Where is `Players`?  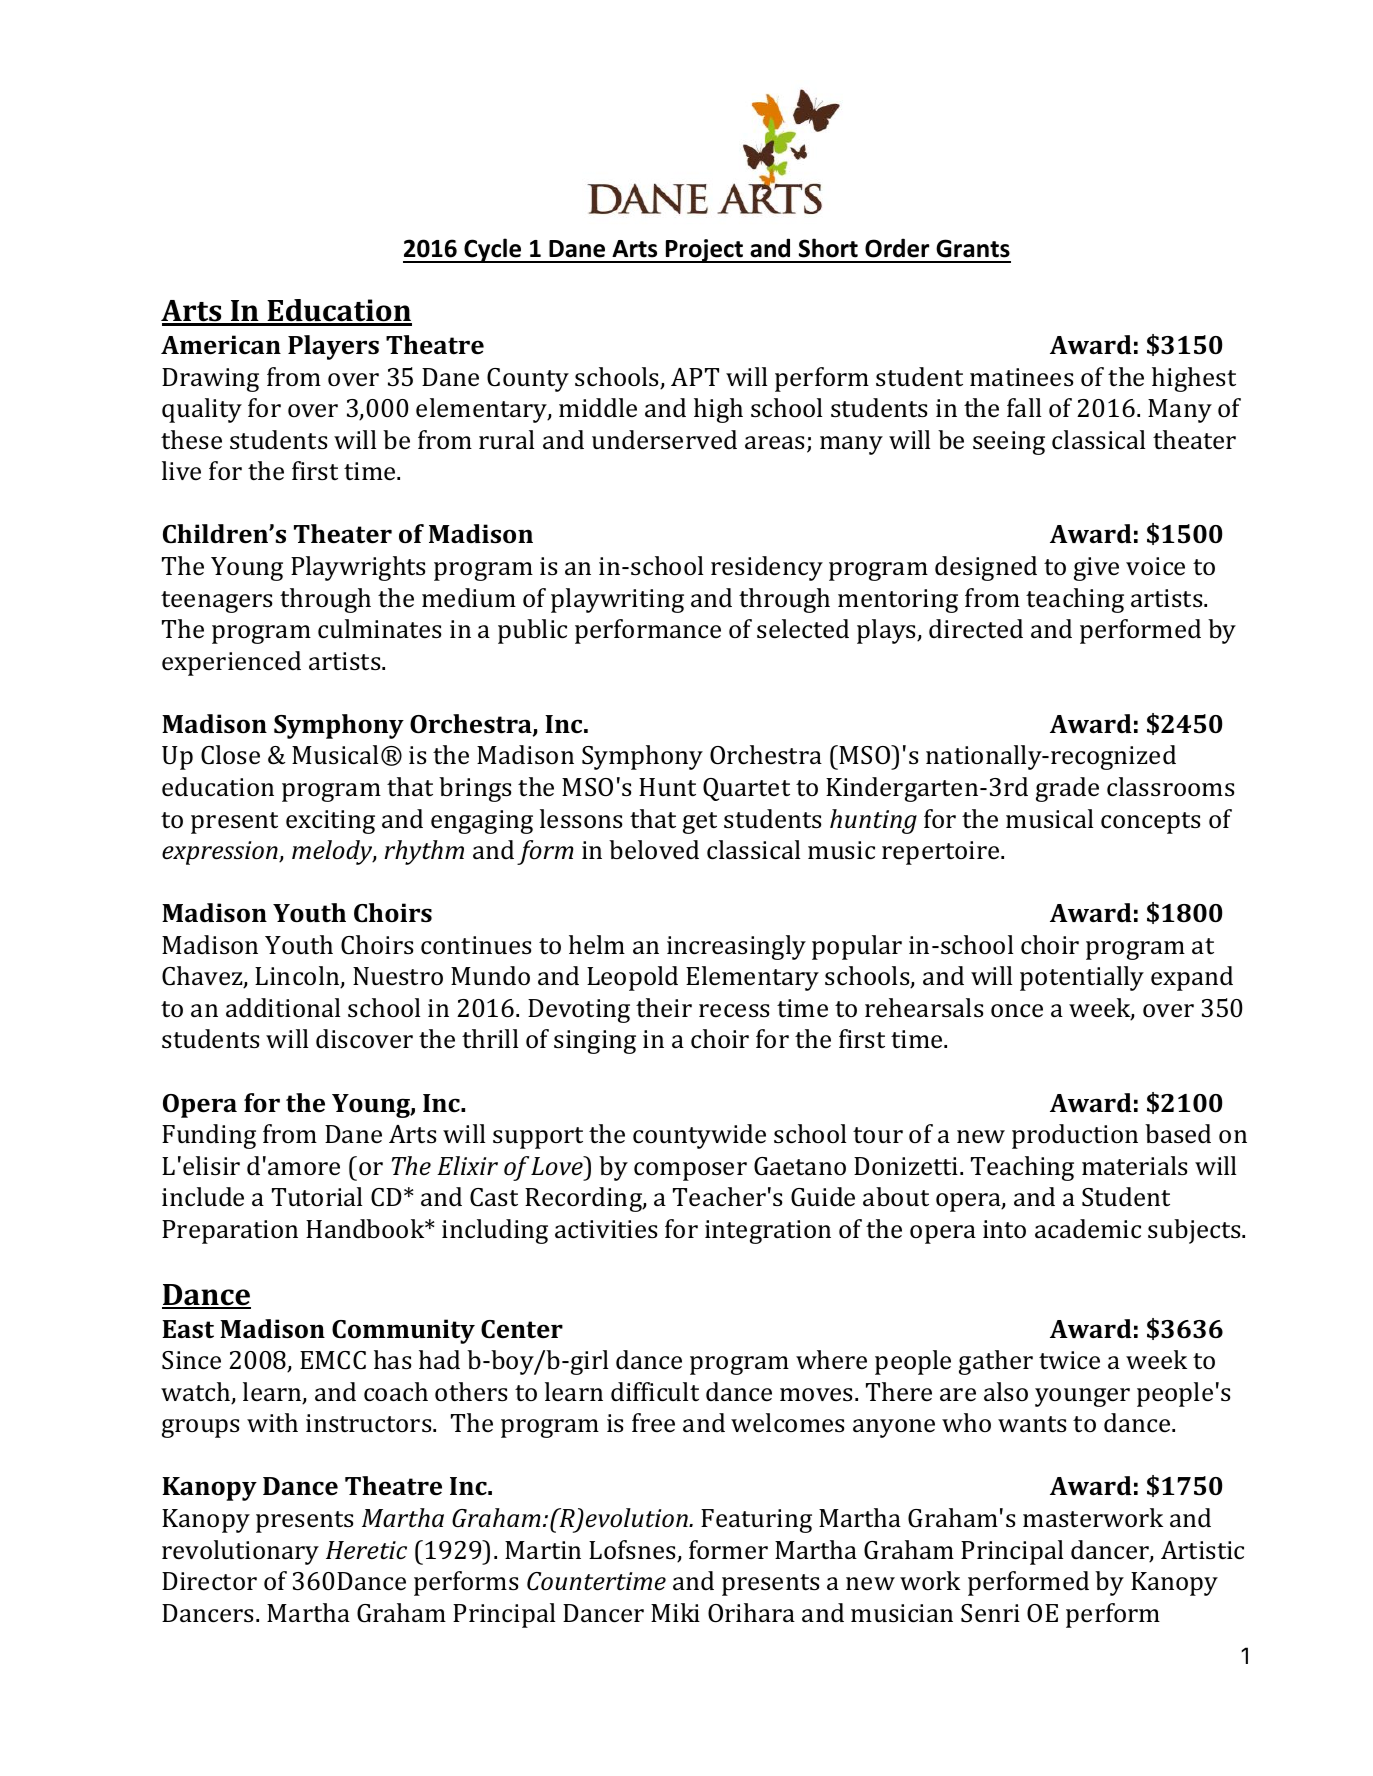 Players is located at coordinates (333, 347).
